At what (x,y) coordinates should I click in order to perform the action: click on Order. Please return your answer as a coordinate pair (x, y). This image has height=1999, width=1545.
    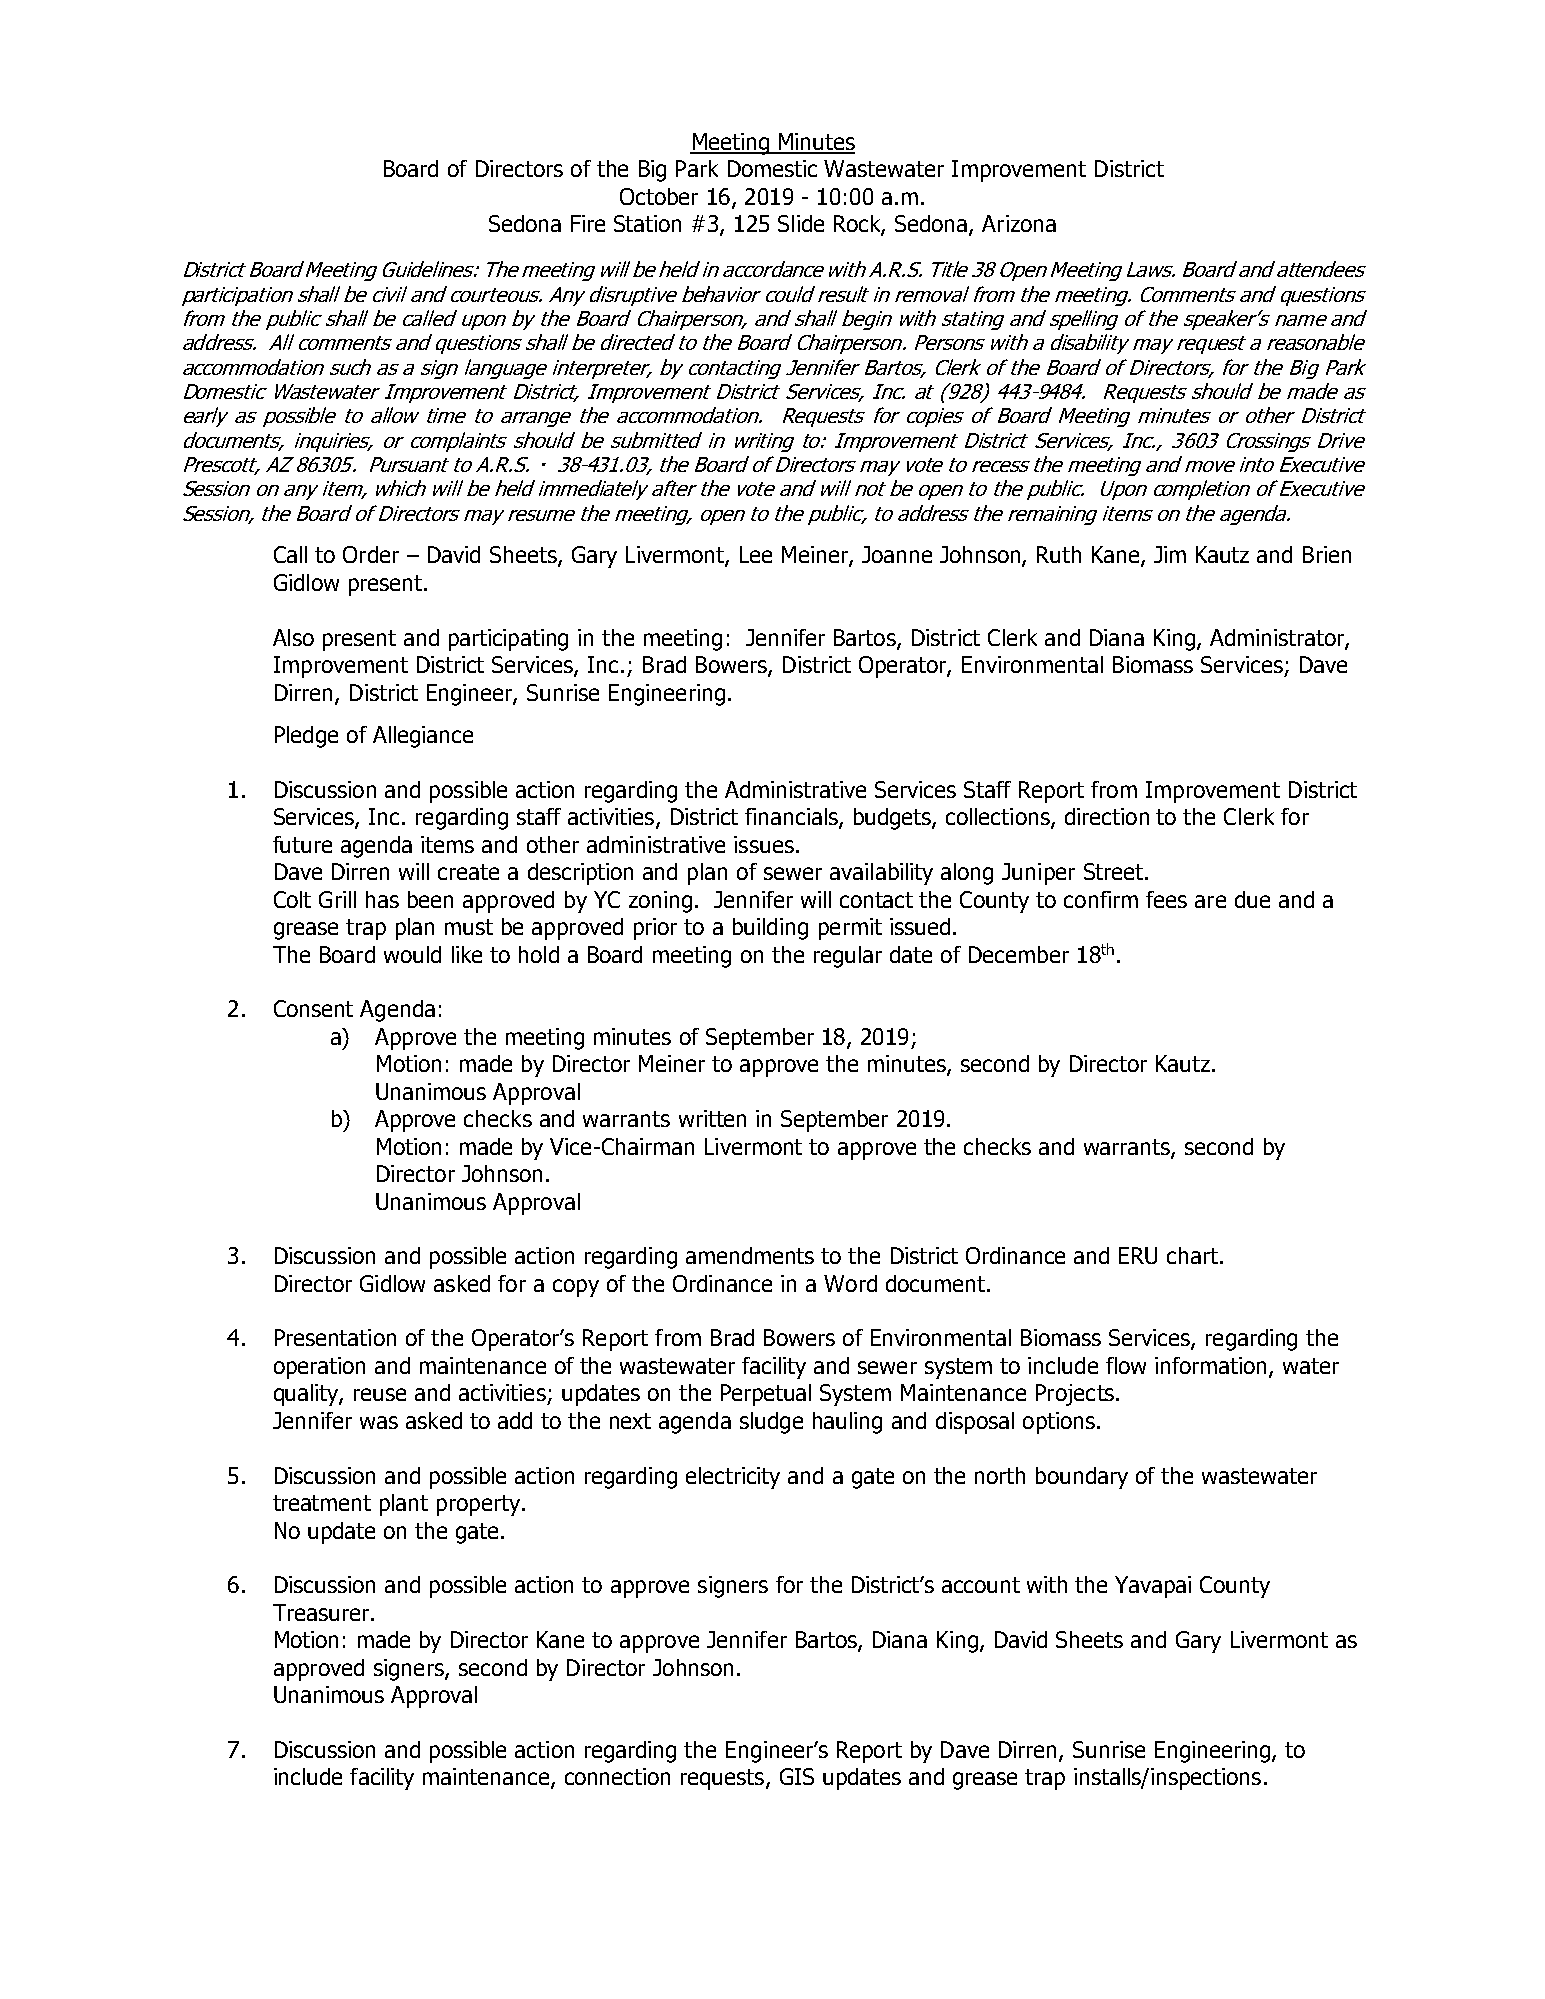
    Looking at the image, I should click on (371, 554).
